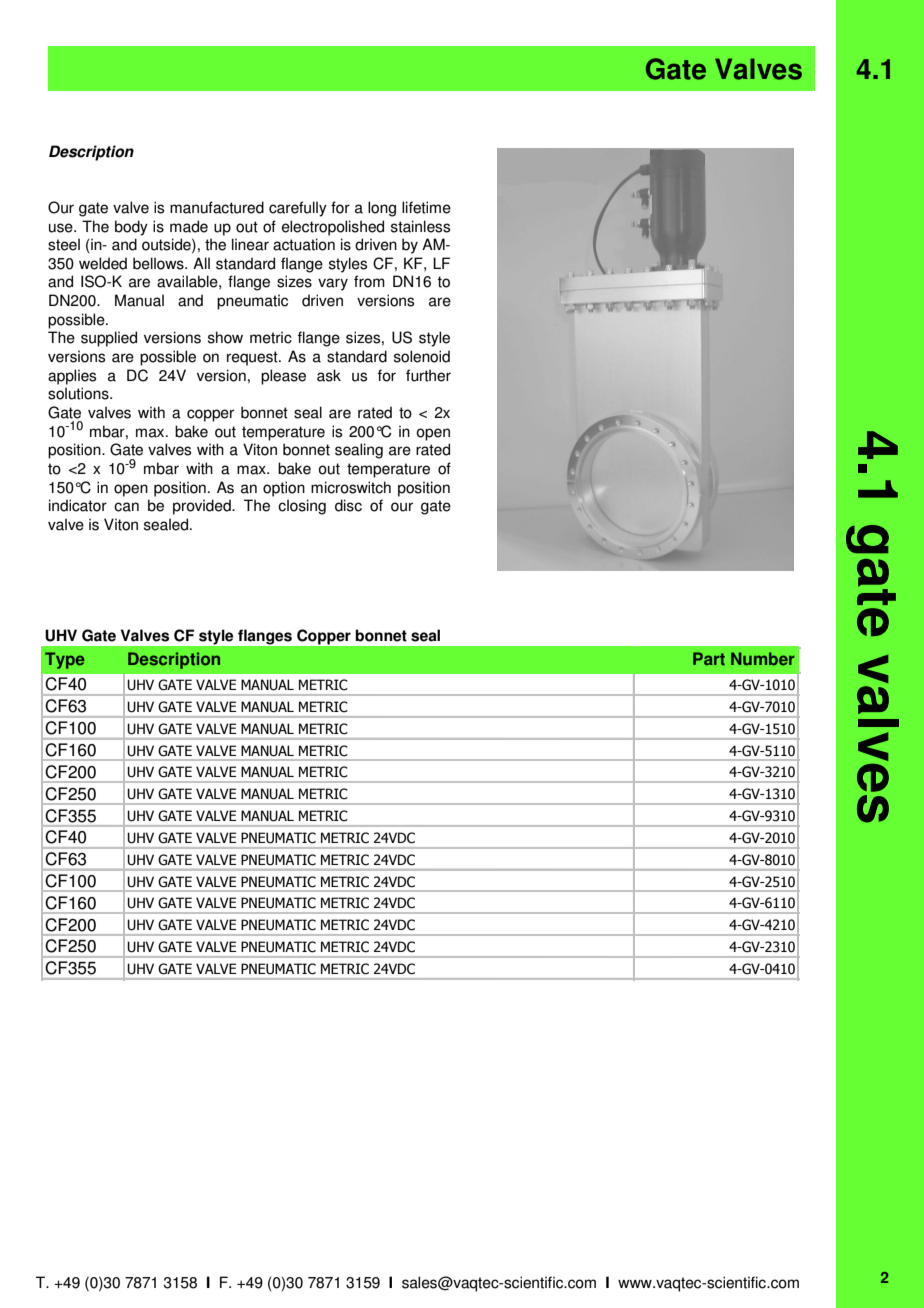 This screenshot has height=1308, width=924. Describe the element at coordinates (420, 226) in the screenshot. I see `stainless` at that location.
